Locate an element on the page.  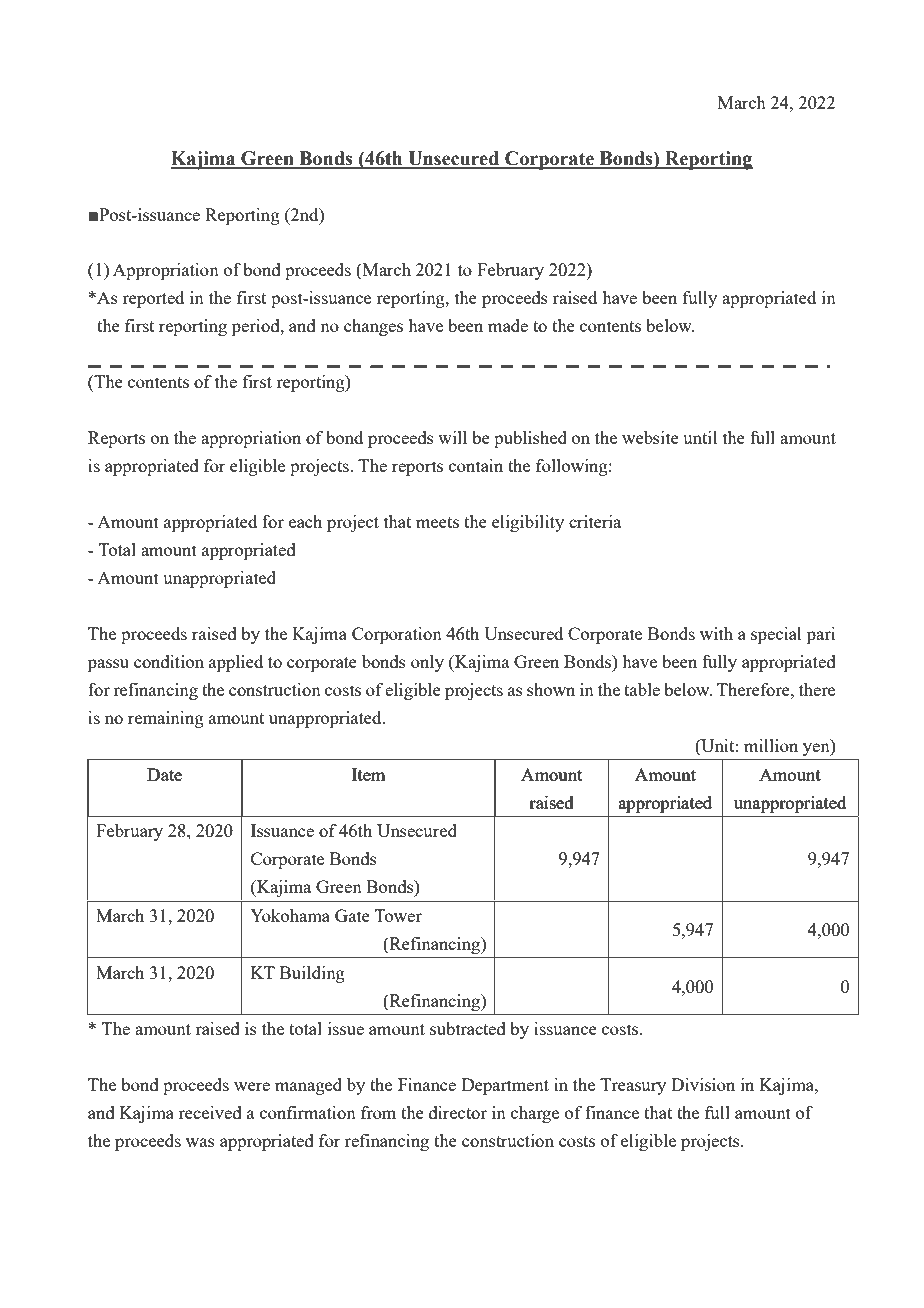
remaining is located at coordinates (166, 719).
